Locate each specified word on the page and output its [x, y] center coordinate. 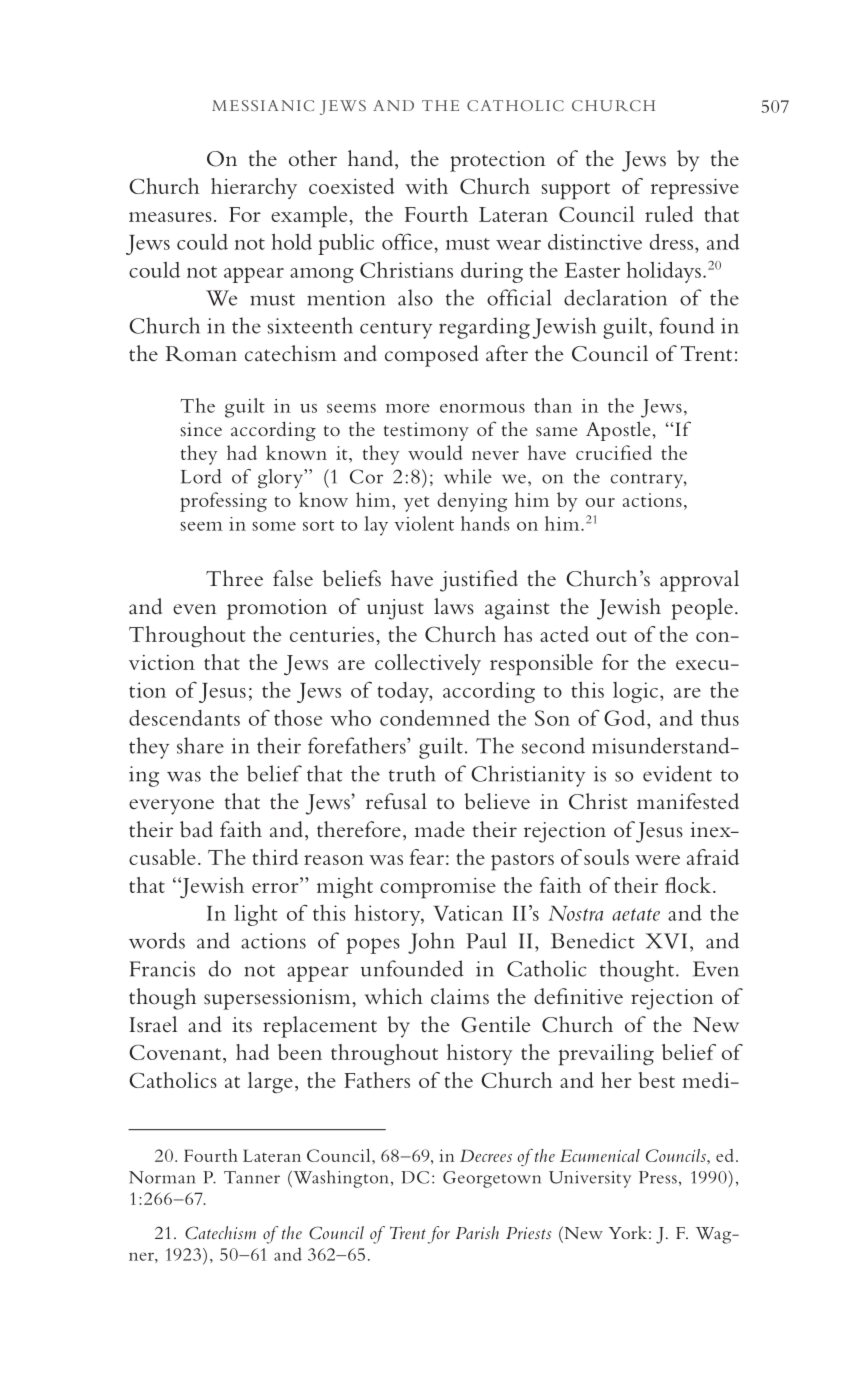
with [426, 186]
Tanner [252, 1177]
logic [635, 692]
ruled [669, 214]
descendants [184, 718]
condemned [435, 718]
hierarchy [254, 188]
